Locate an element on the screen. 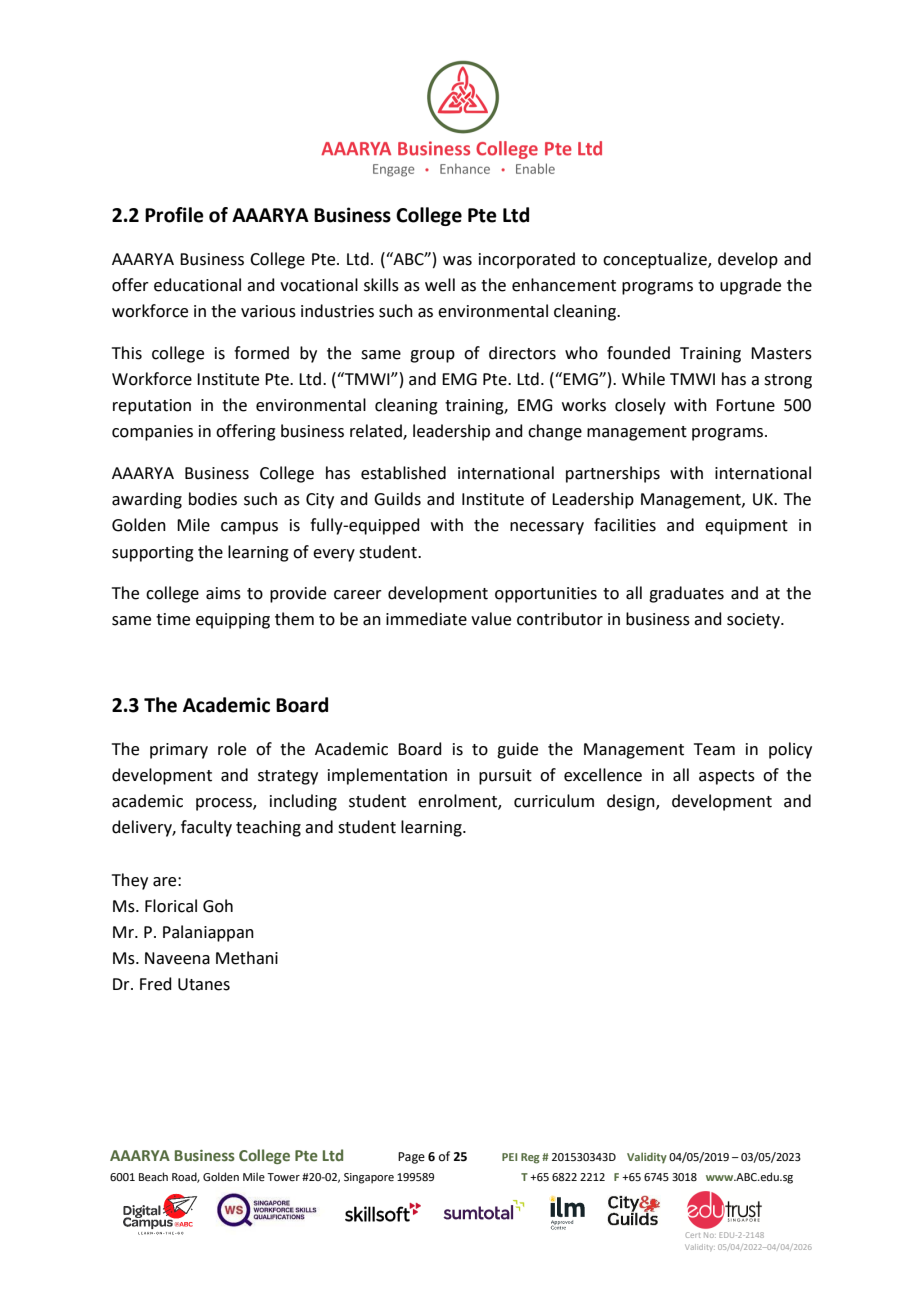  pursuit is located at coordinates (505, 777).
